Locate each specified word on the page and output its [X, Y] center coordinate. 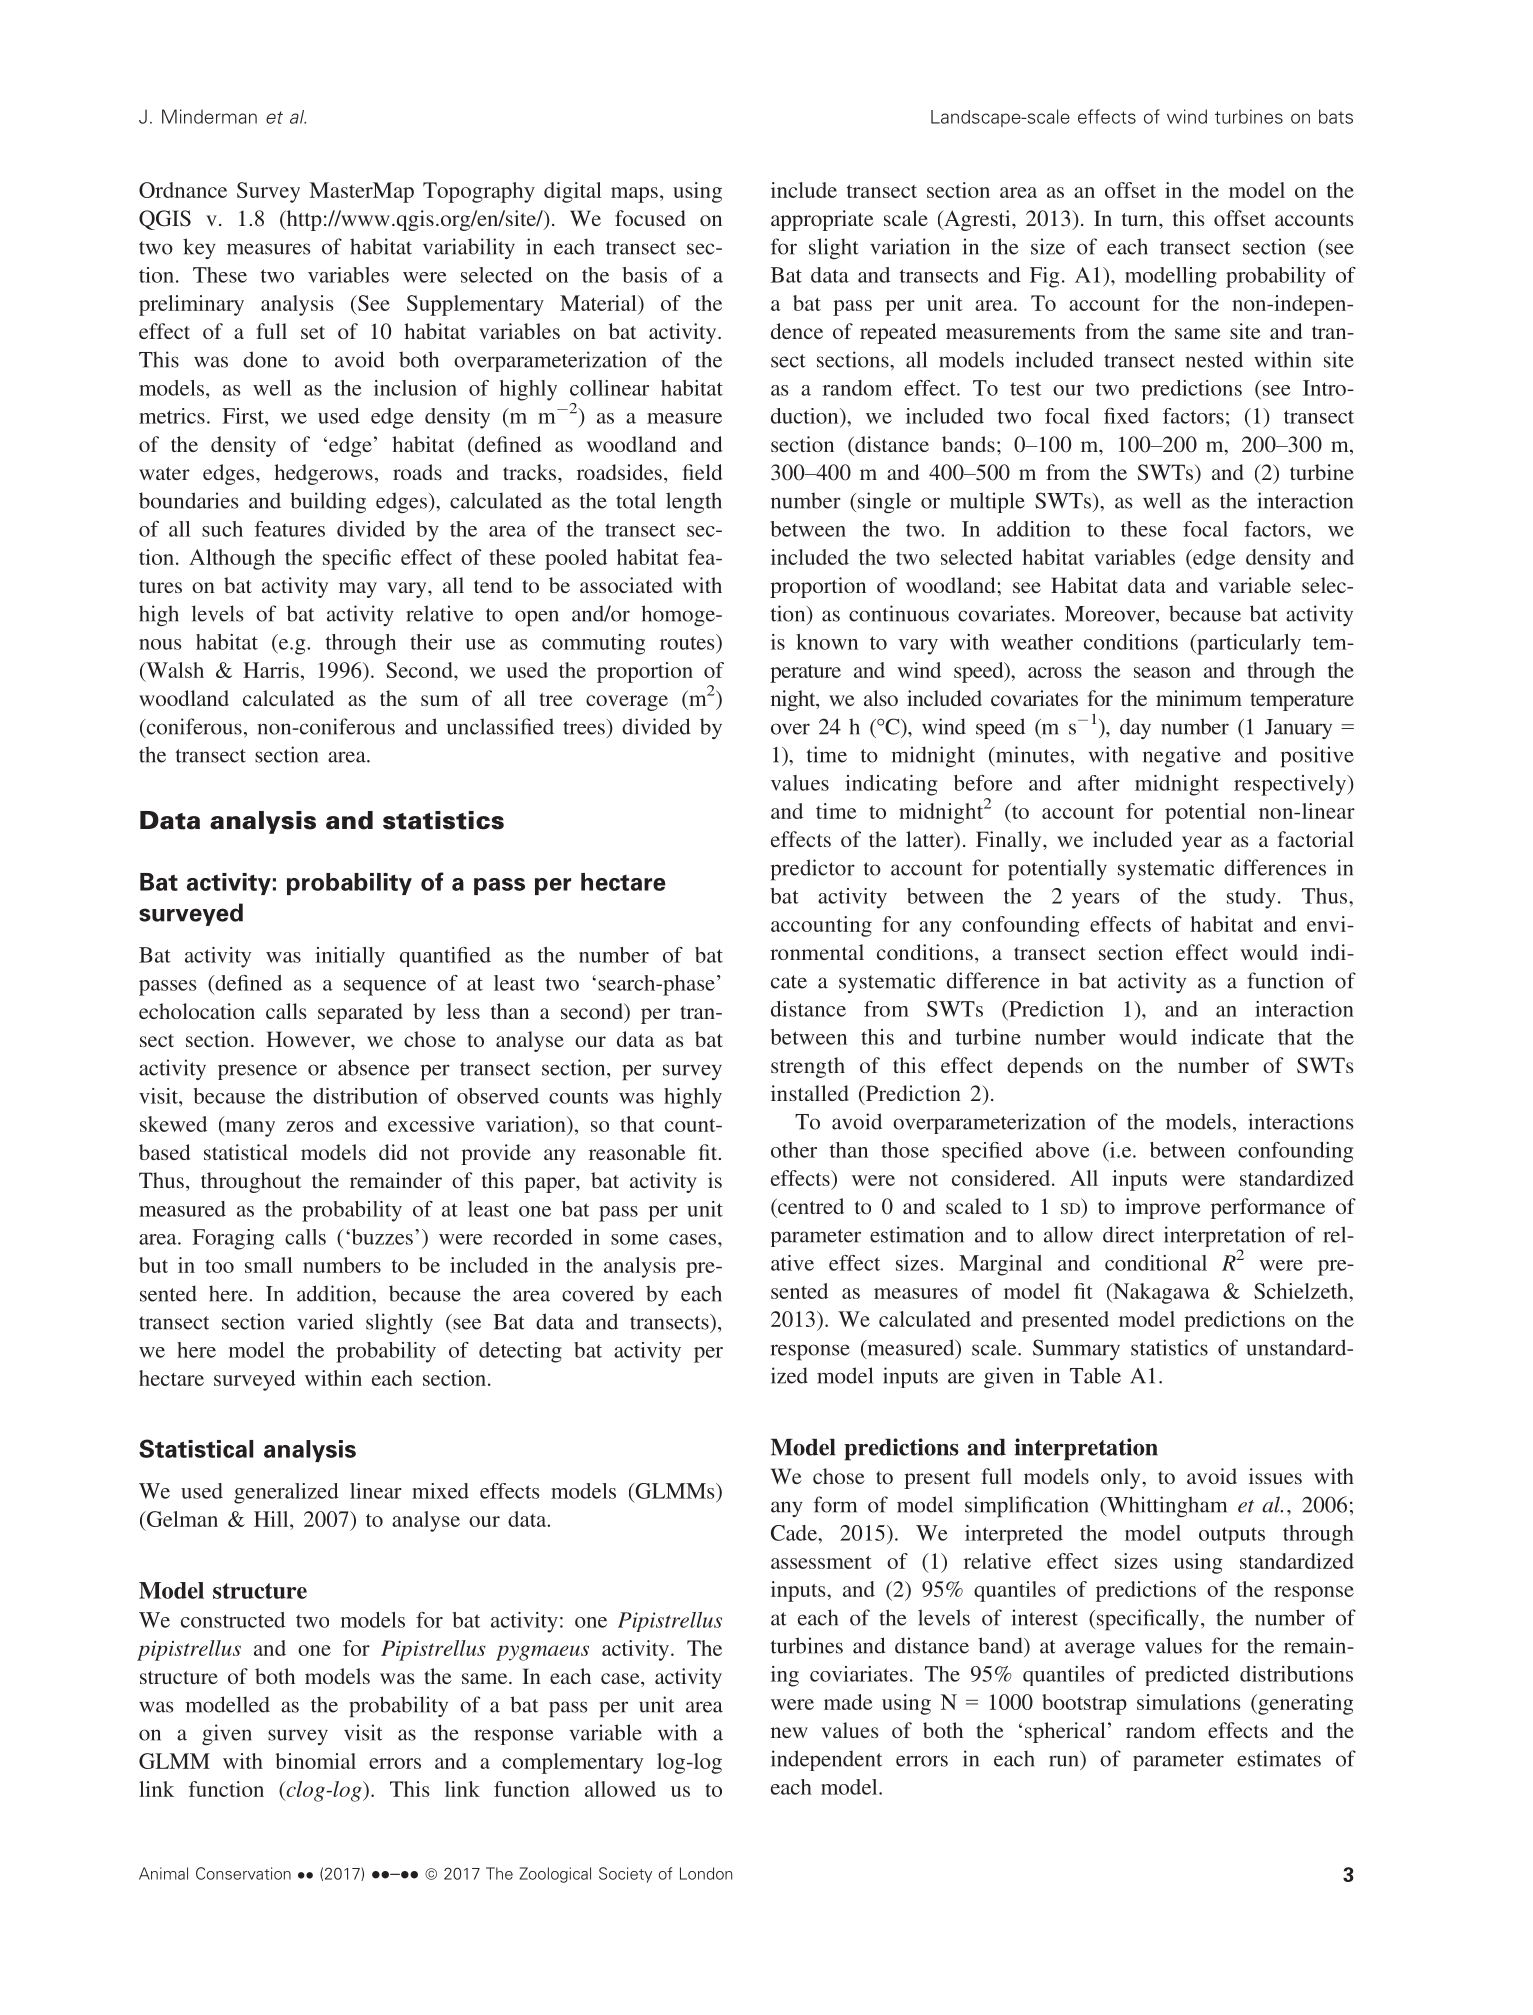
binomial [315, 1761]
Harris [271, 670]
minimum [1199, 698]
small [269, 1265]
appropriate [822, 220]
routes [688, 642]
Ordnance [183, 190]
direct [1128, 1234]
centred [810, 1206]
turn [1141, 219]
